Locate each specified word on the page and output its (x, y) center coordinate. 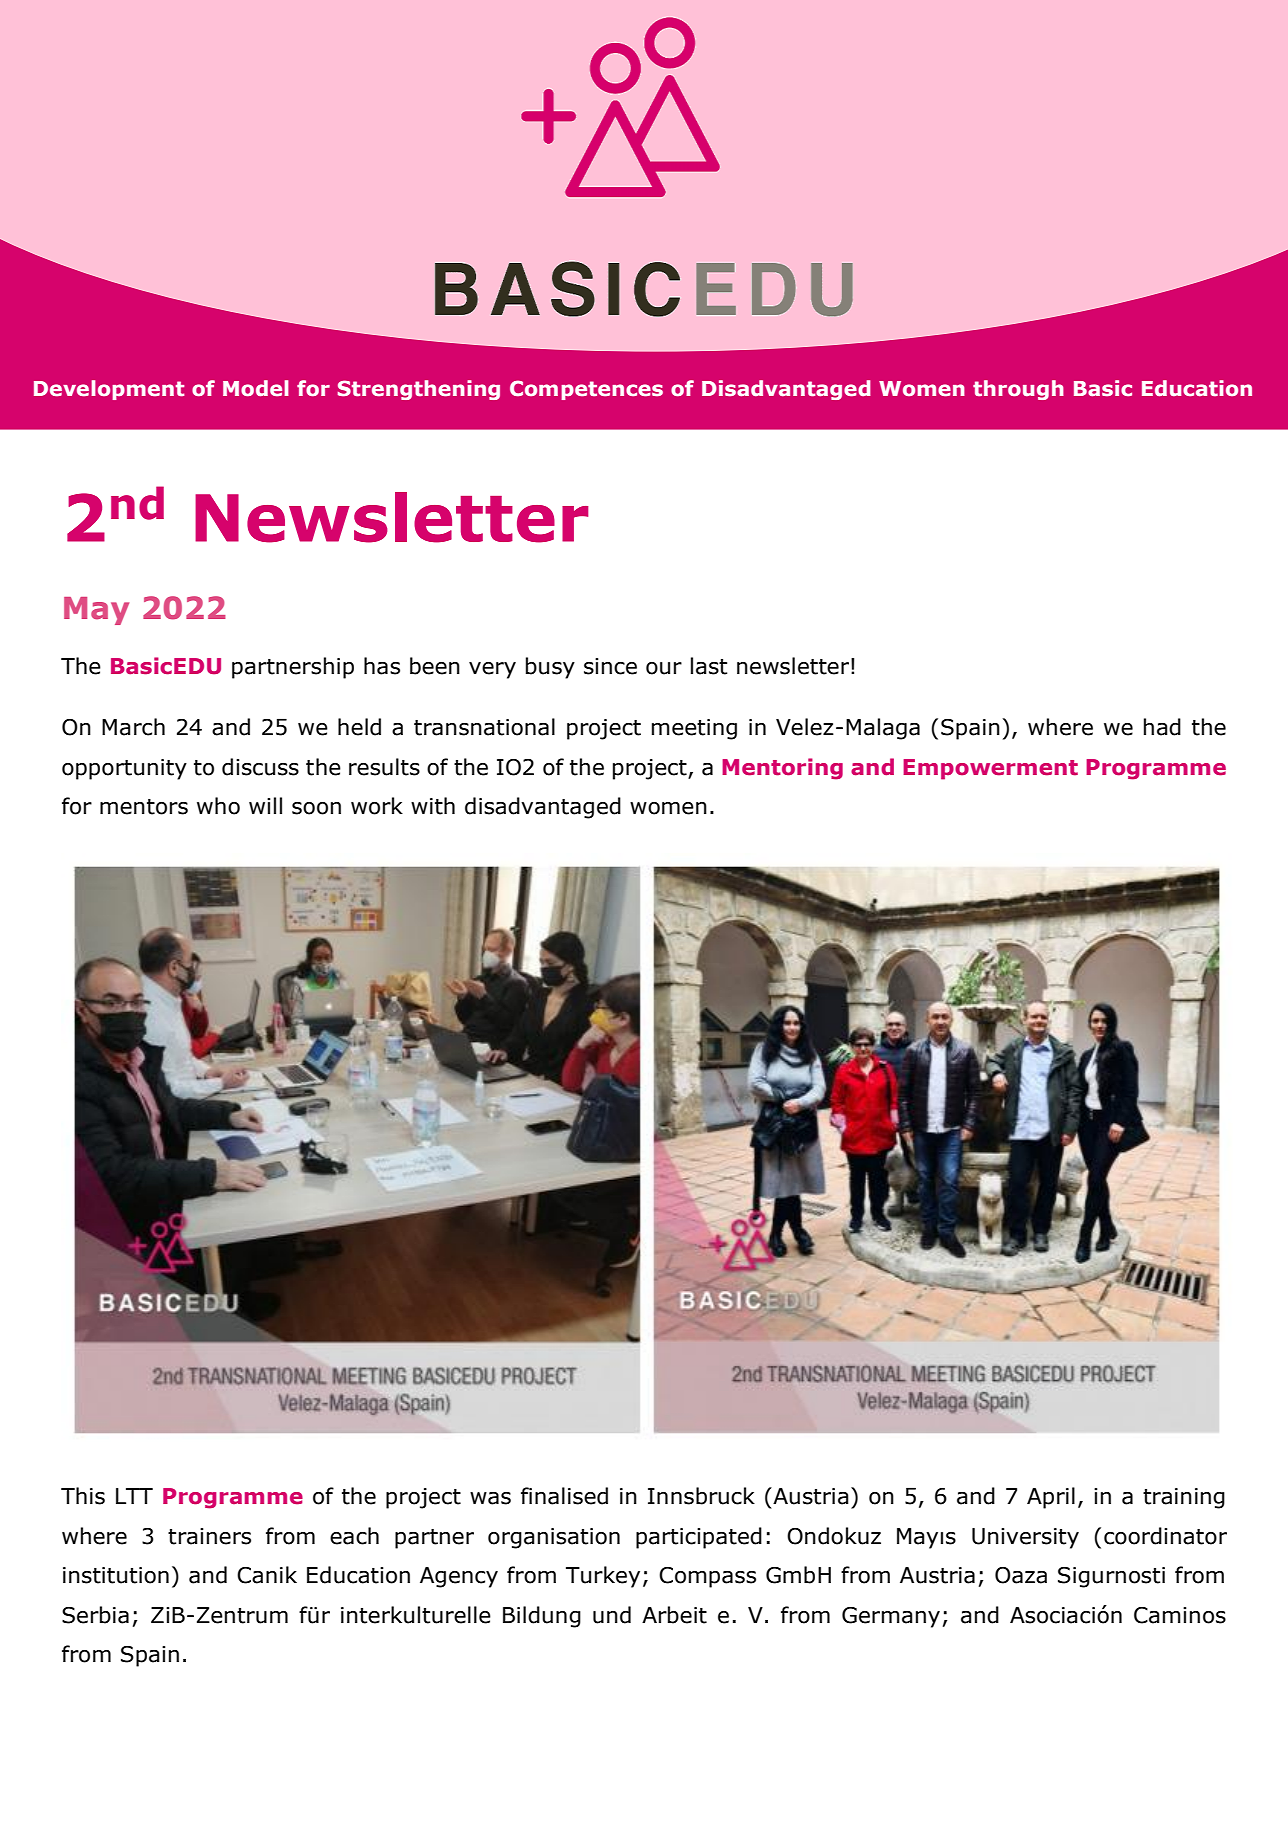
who (218, 806)
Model (256, 388)
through (1018, 390)
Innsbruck (701, 1496)
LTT (134, 1496)
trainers (209, 1536)
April (1051, 1498)
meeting (694, 729)
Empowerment (990, 769)
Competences (586, 390)
